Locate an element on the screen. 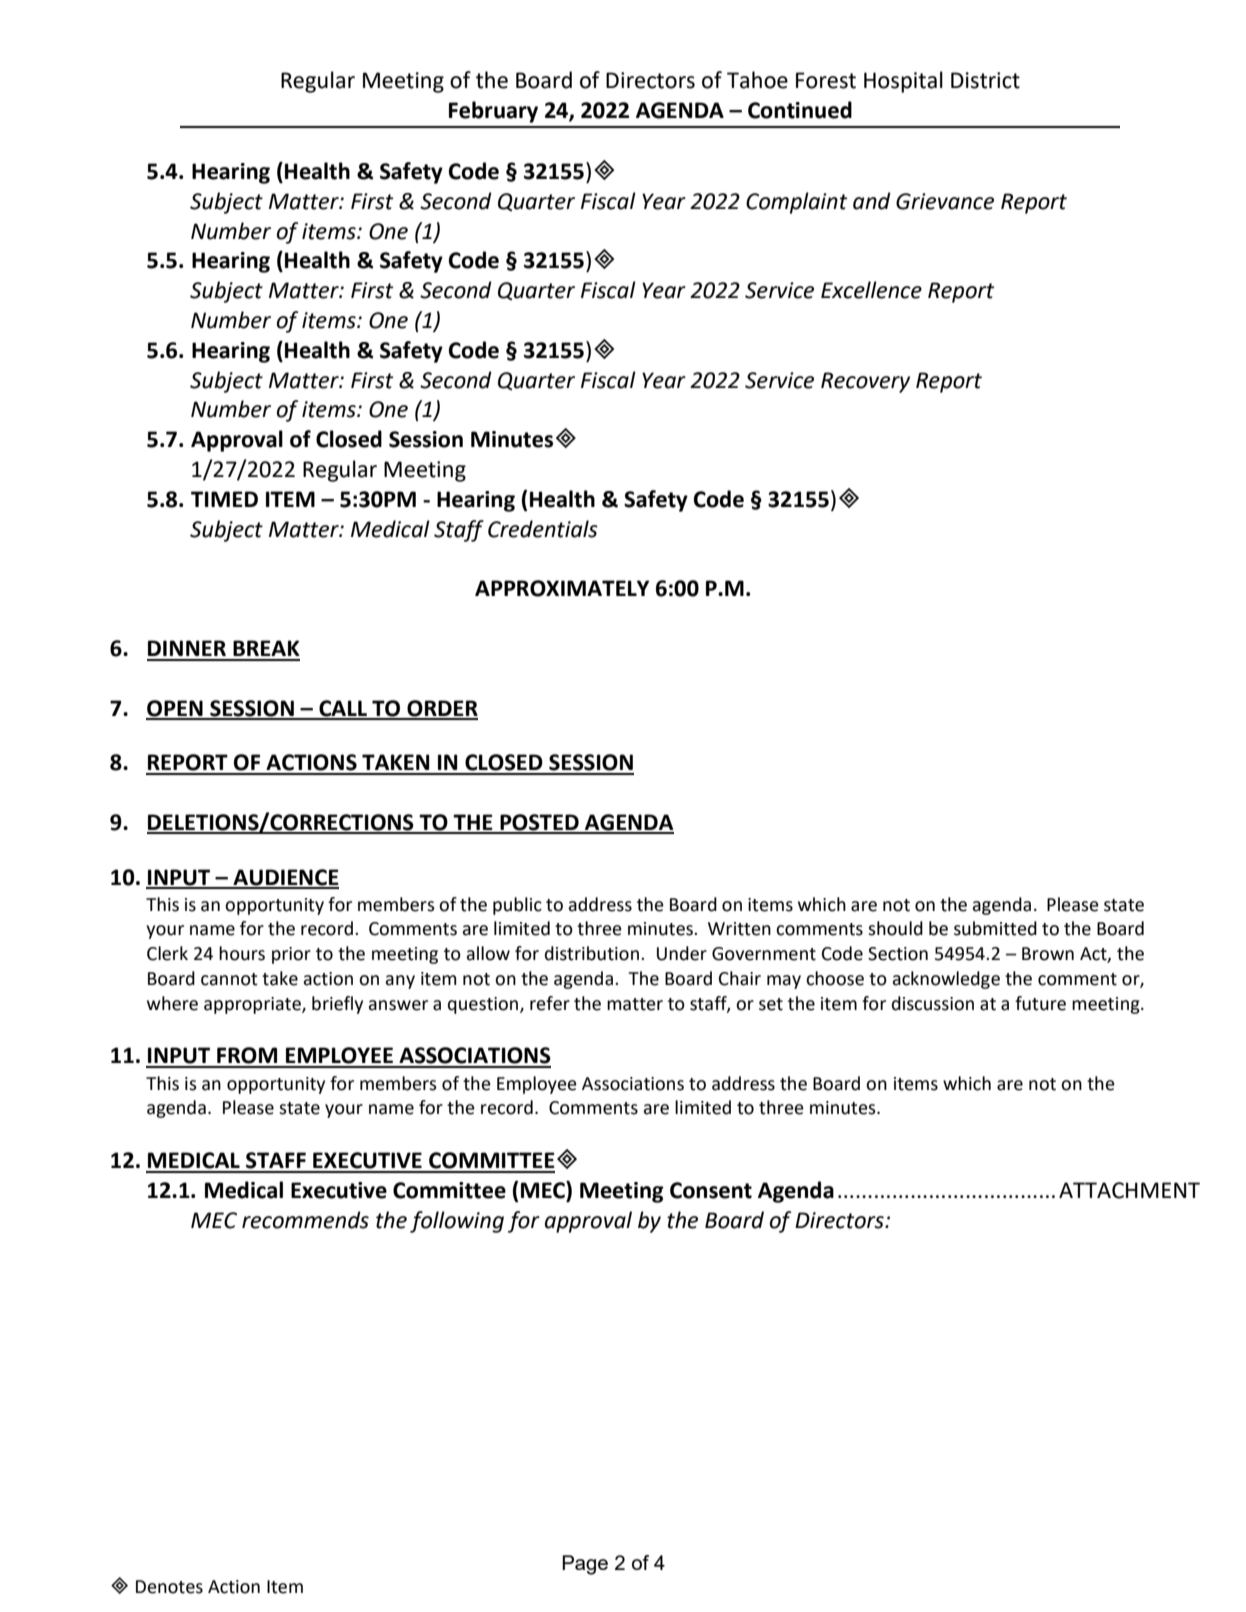 The height and width of the screenshot is (1612, 1246). Tahoe is located at coordinates (757, 80).
